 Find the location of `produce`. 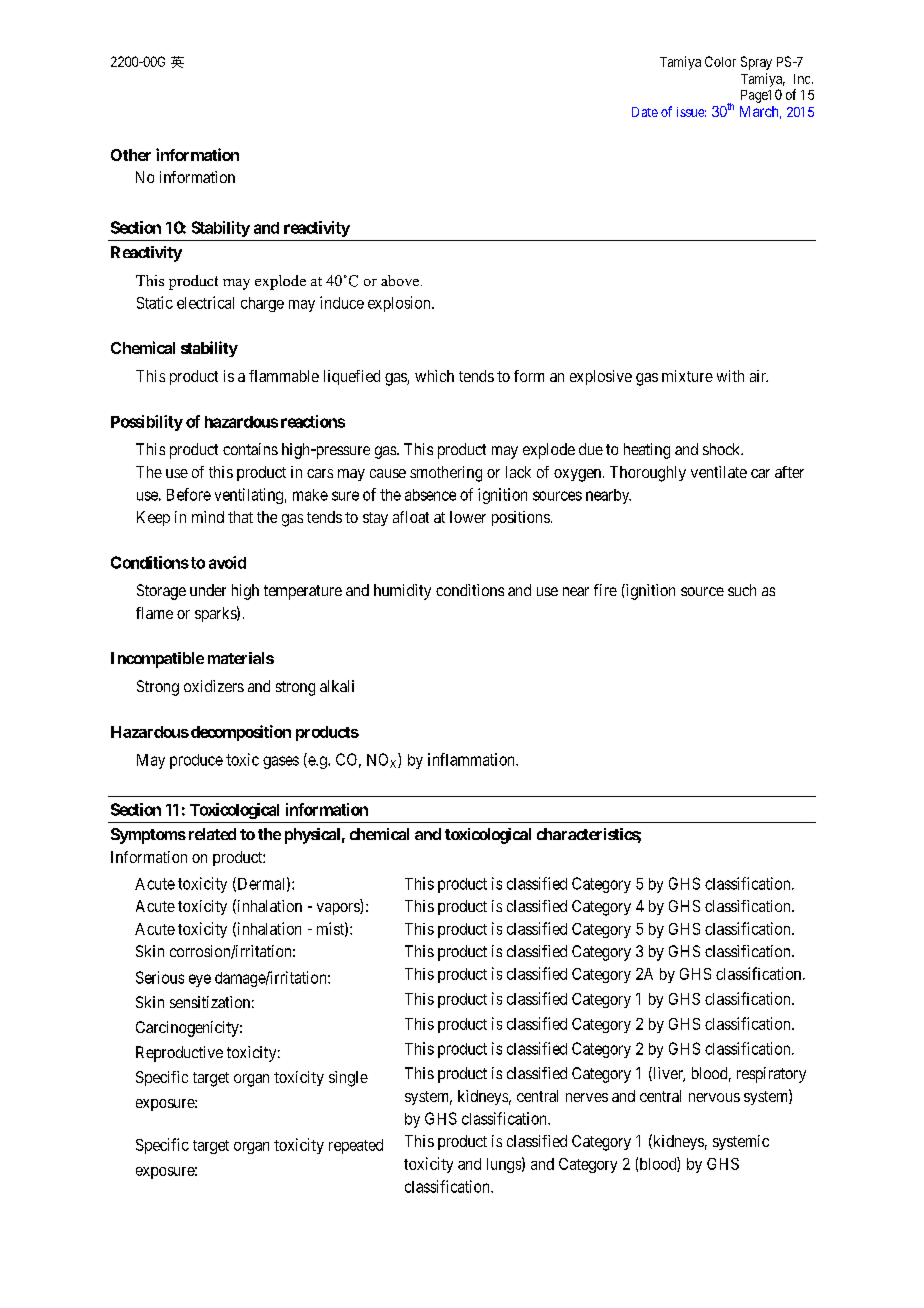

produce is located at coordinates (196, 761).
